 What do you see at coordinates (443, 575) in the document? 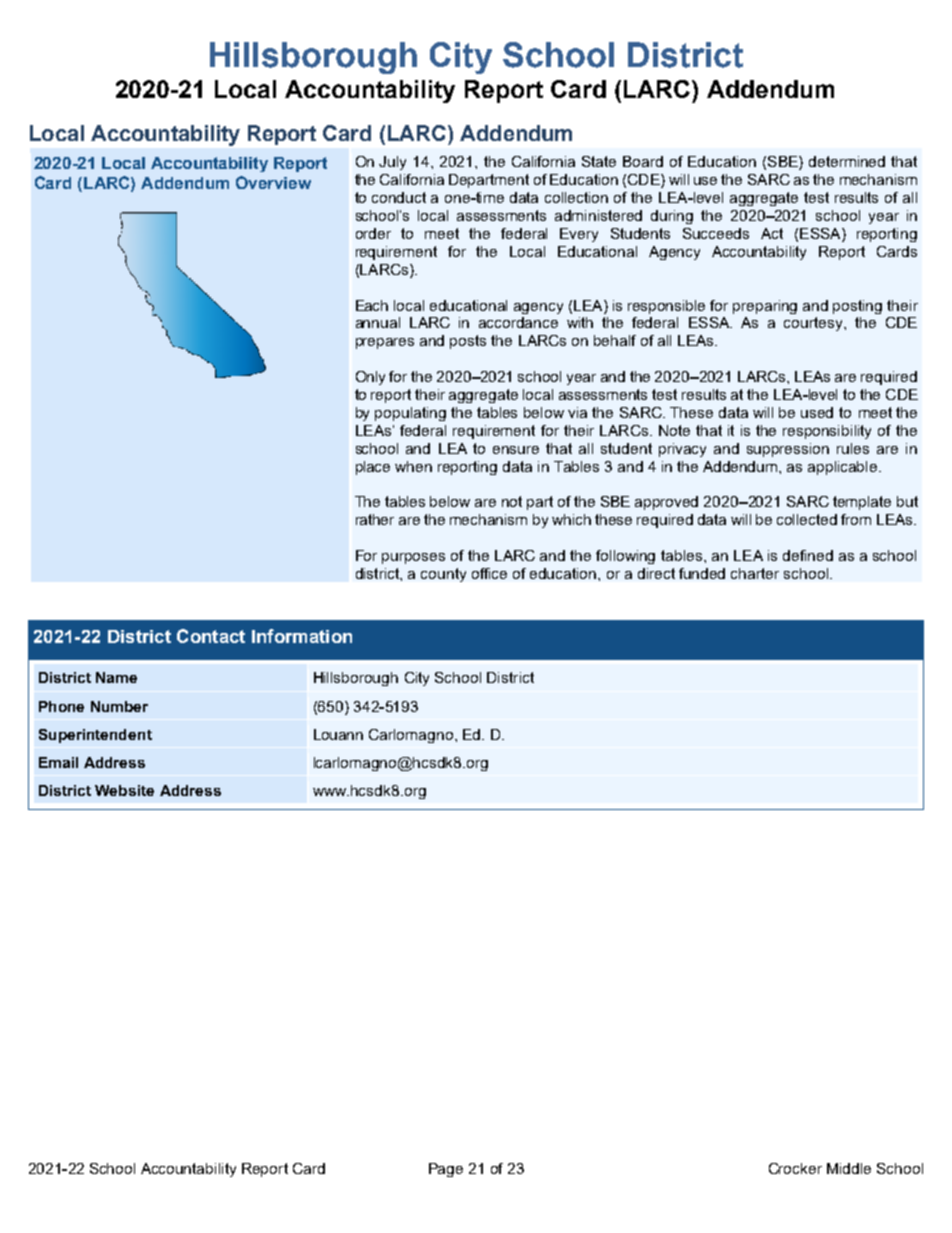
I see `county` at bounding box center [443, 575].
